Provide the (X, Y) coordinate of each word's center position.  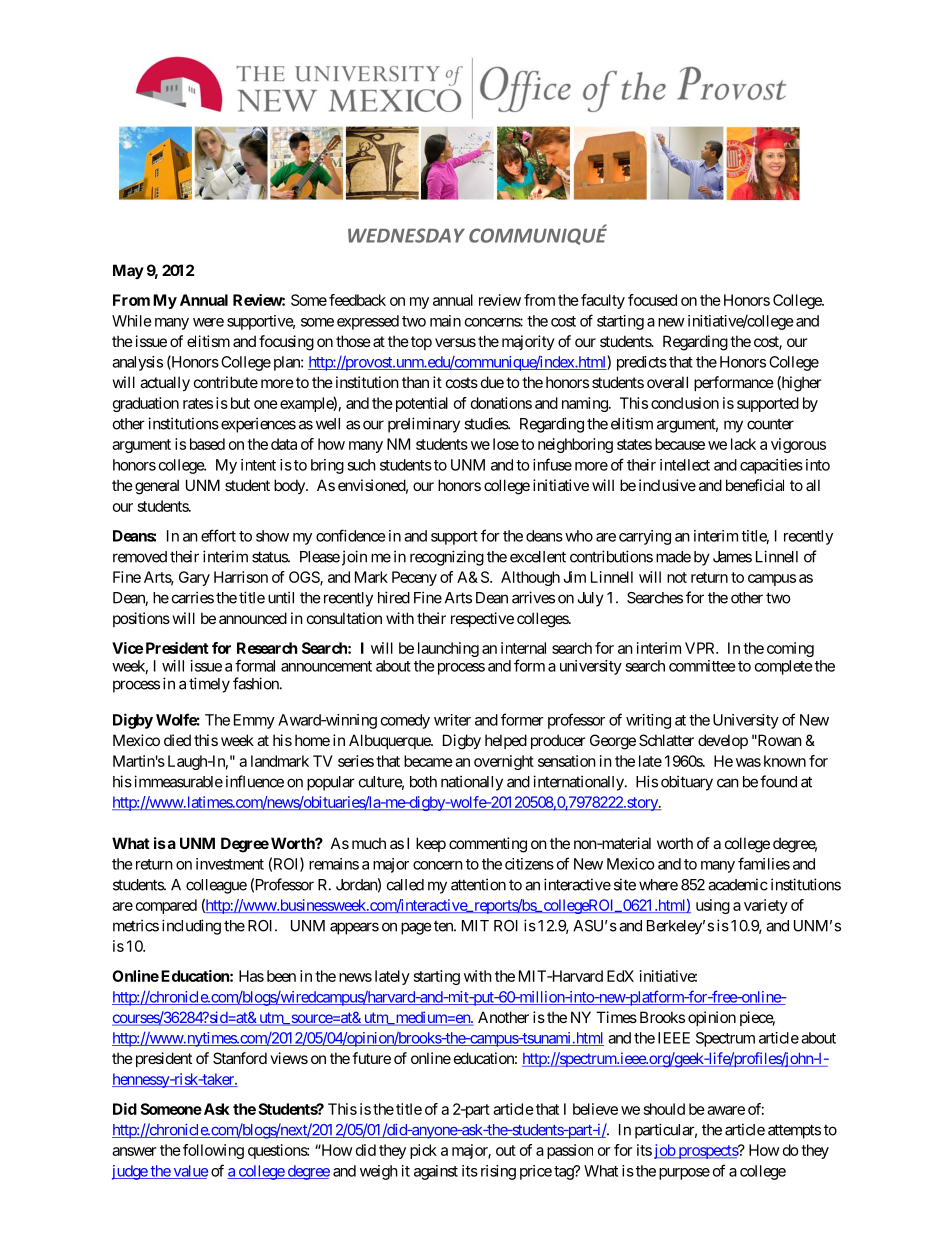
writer (452, 720)
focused (652, 300)
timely (209, 685)
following (213, 1151)
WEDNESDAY (406, 235)
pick (423, 1151)
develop (723, 741)
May (128, 271)
